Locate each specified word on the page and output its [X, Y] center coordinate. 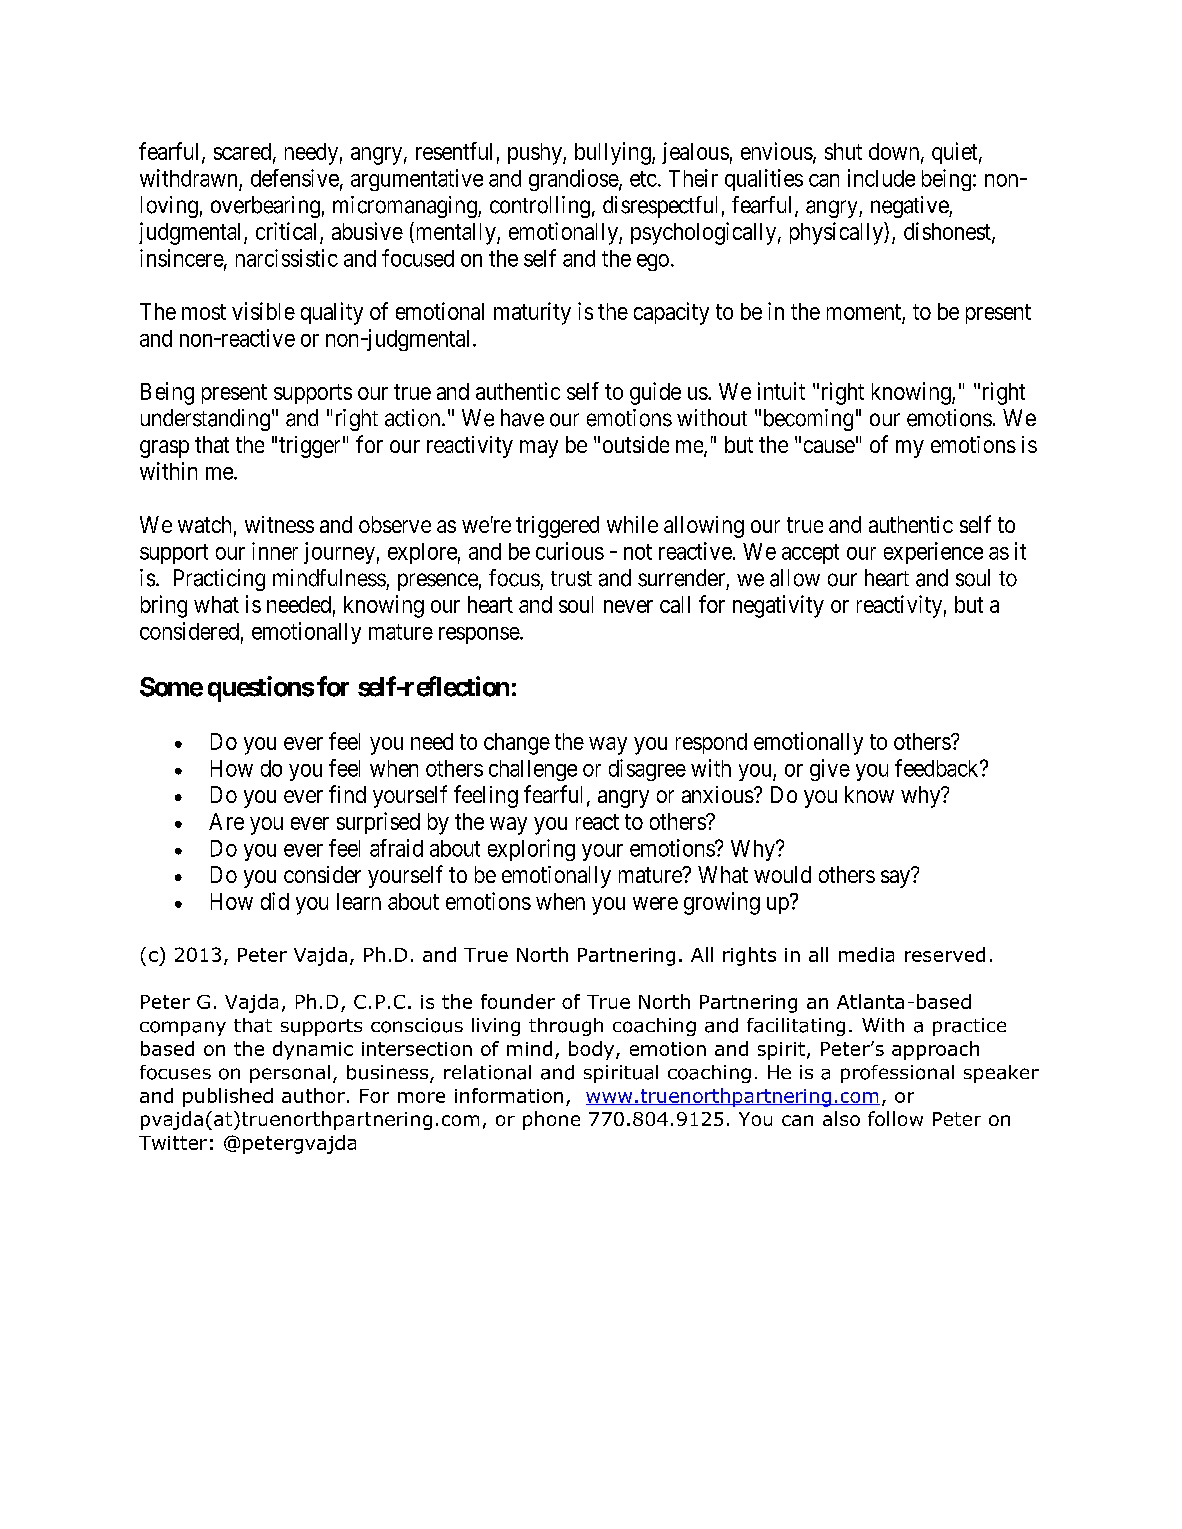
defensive [295, 178]
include [881, 178]
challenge [533, 770]
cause [829, 446]
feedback [938, 768]
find [347, 794]
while [632, 524]
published [228, 1097]
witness [279, 524]
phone [551, 1120]
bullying [614, 153]
